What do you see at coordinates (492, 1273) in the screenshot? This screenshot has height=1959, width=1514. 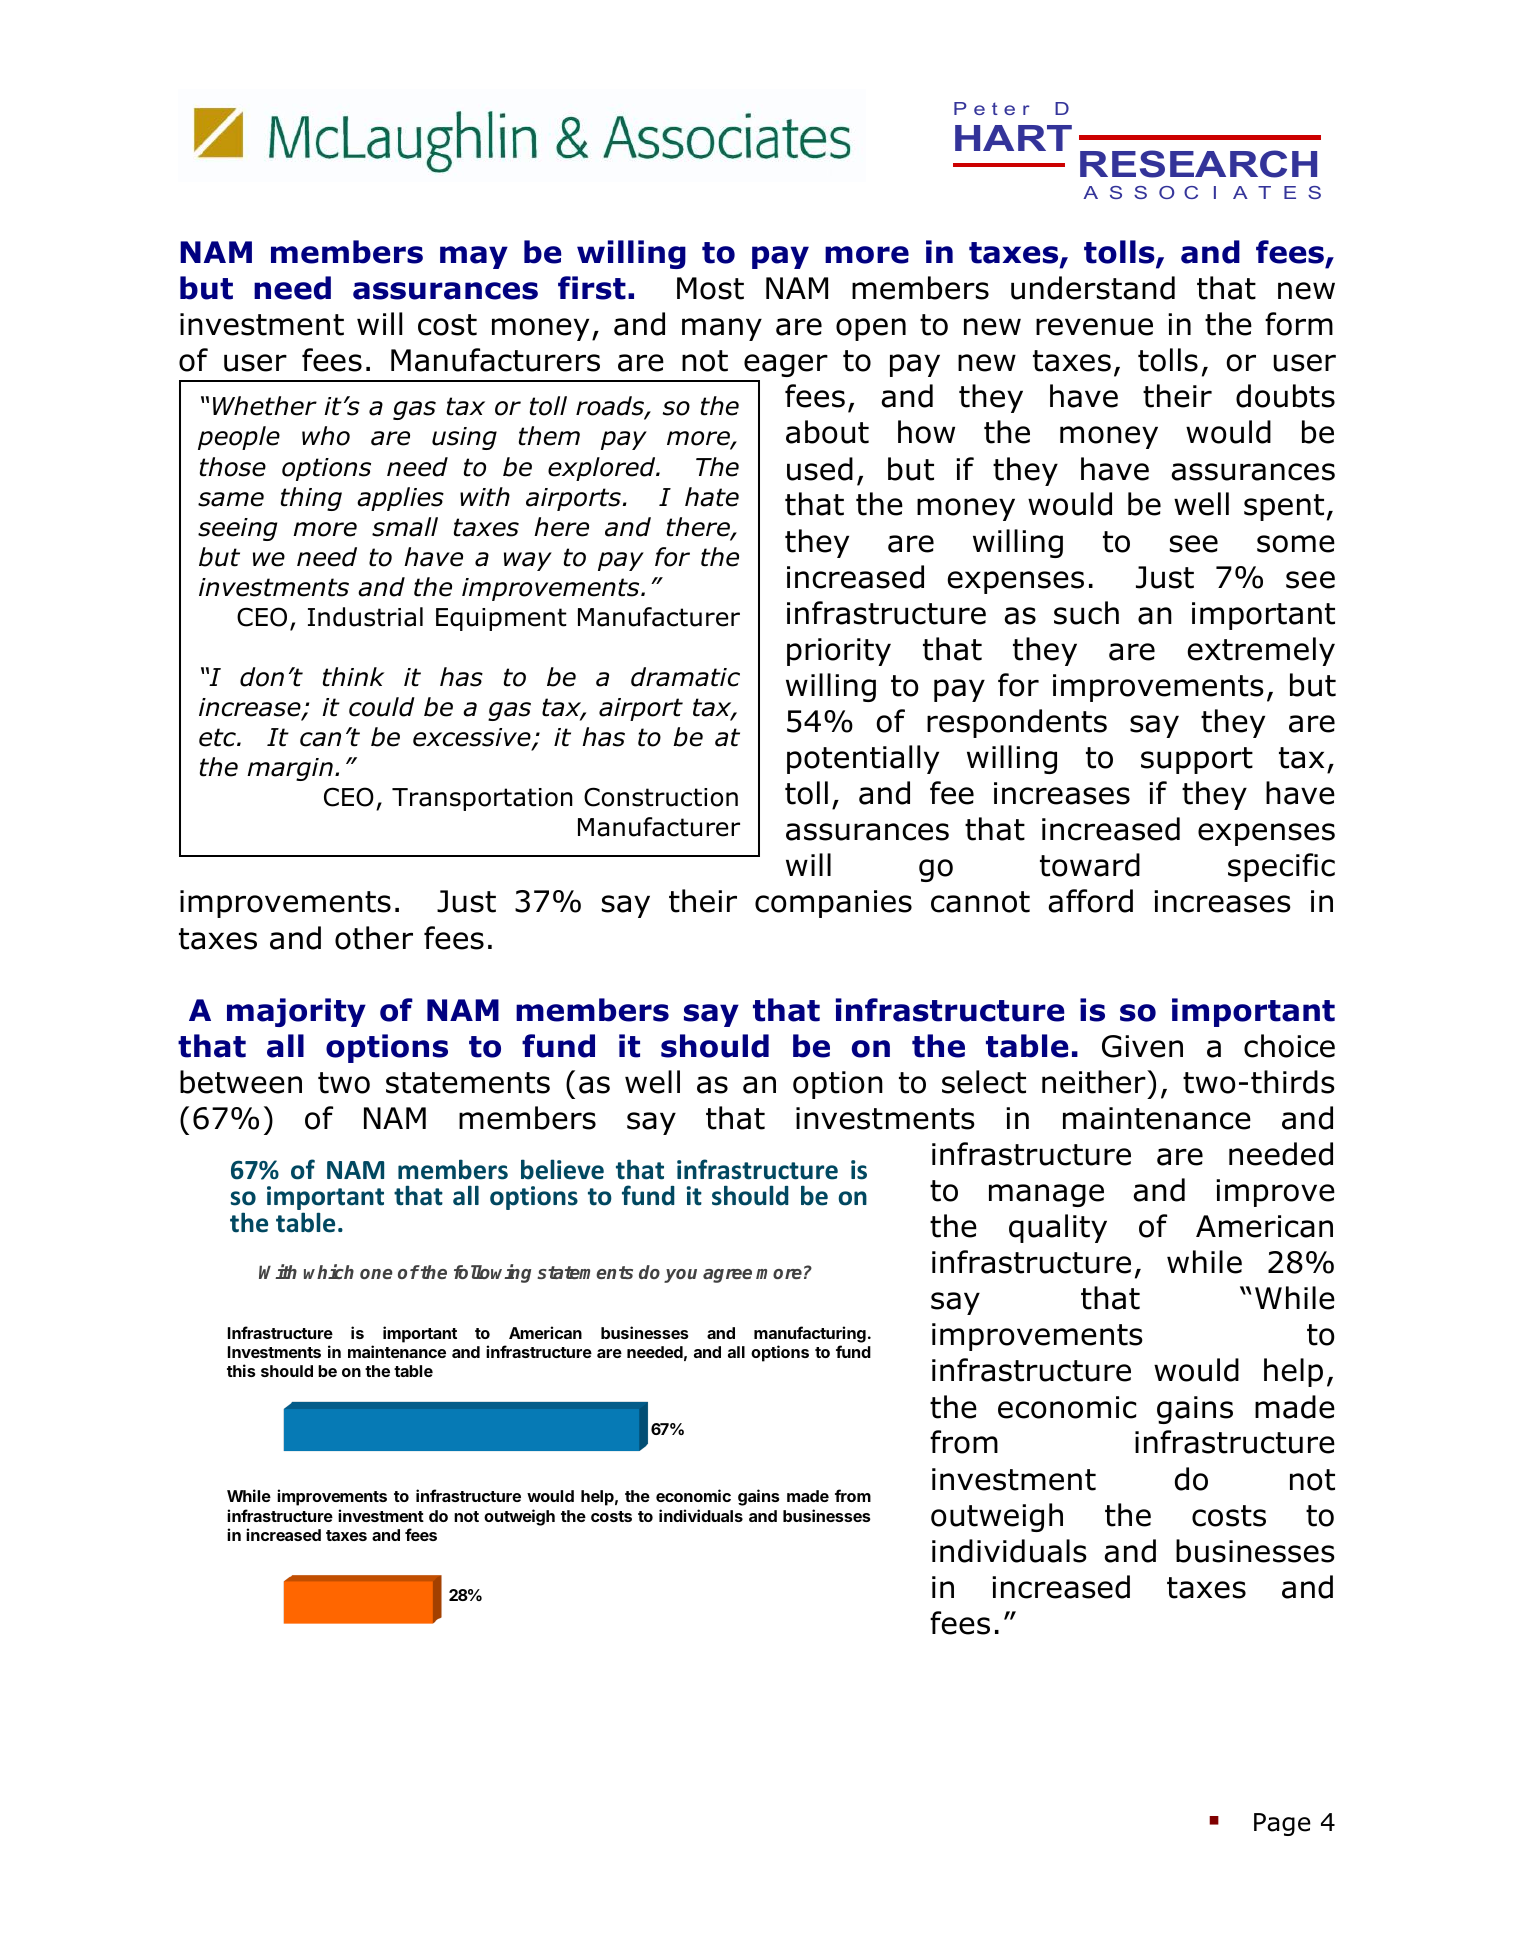 I see `following` at bounding box center [492, 1273].
